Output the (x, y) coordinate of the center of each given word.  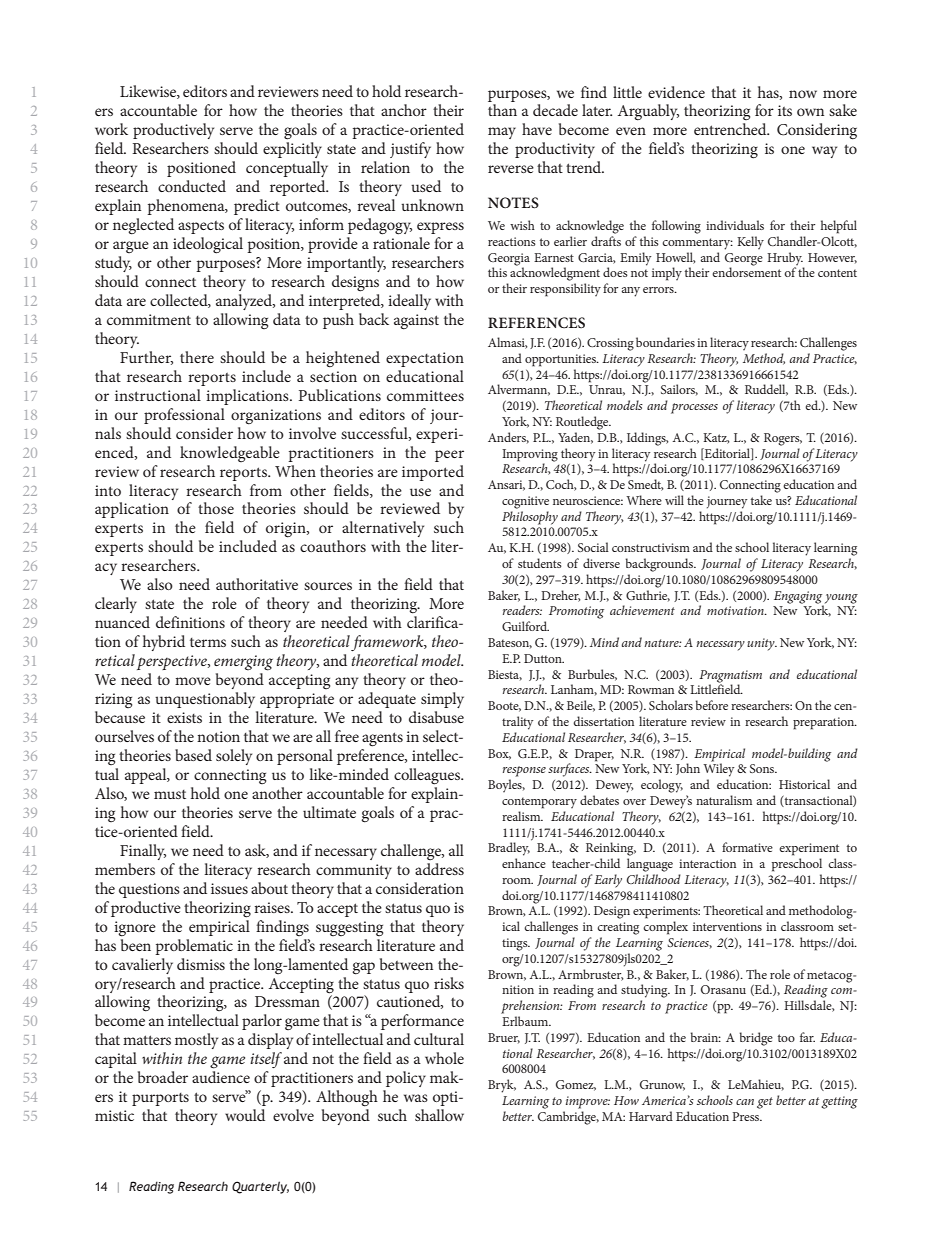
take (761, 500)
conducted (192, 186)
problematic (194, 947)
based (193, 755)
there (197, 357)
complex (665, 928)
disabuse (436, 717)
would (245, 1115)
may (502, 133)
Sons (763, 768)
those (216, 508)
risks (449, 983)
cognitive (525, 502)
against (416, 322)
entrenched (731, 129)
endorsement (746, 271)
